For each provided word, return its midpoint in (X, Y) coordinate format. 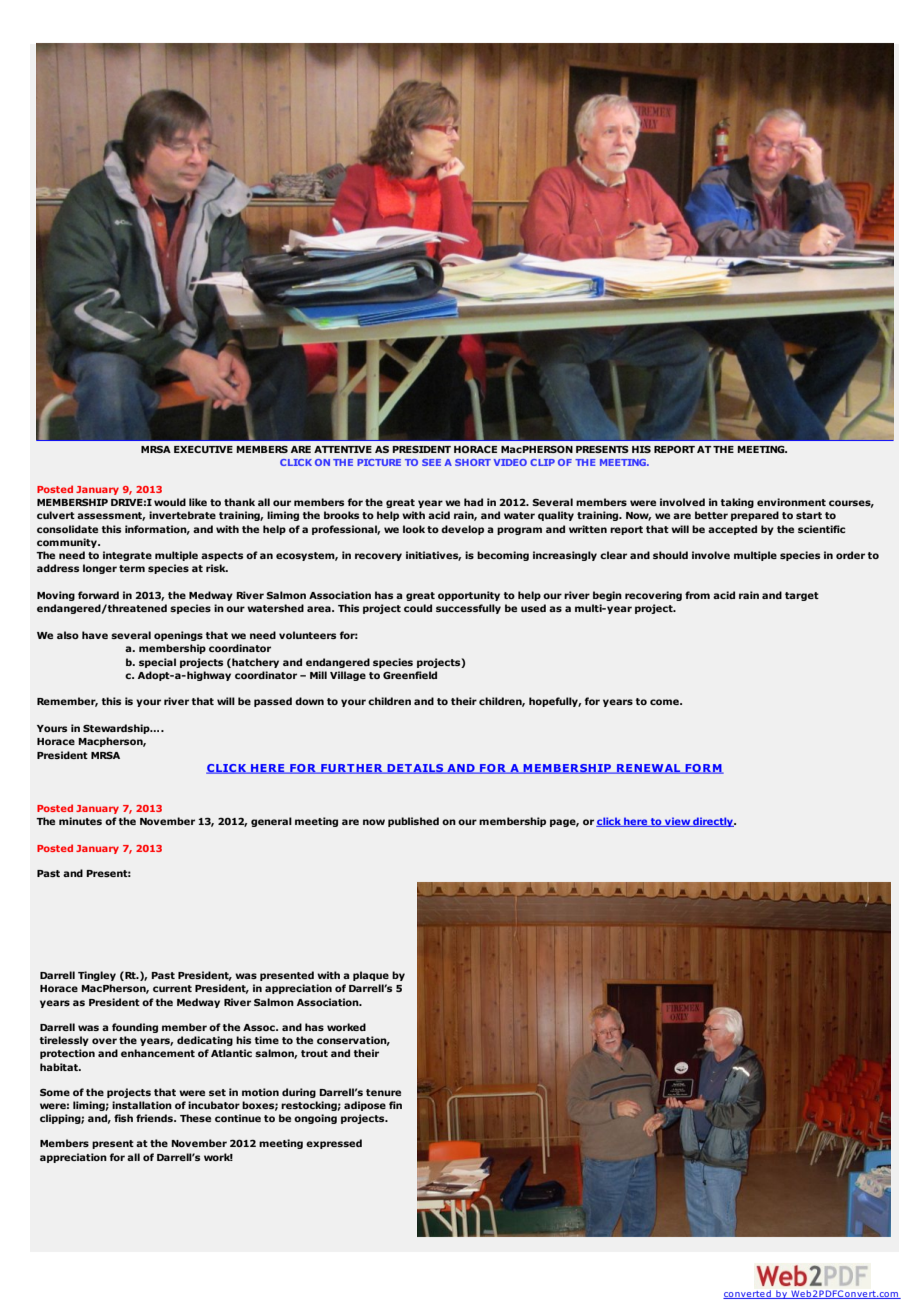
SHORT (473, 462)
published (413, 822)
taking (737, 503)
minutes (80, 821)
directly (713, 822)
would (170, 502)
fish (123, 1118)
